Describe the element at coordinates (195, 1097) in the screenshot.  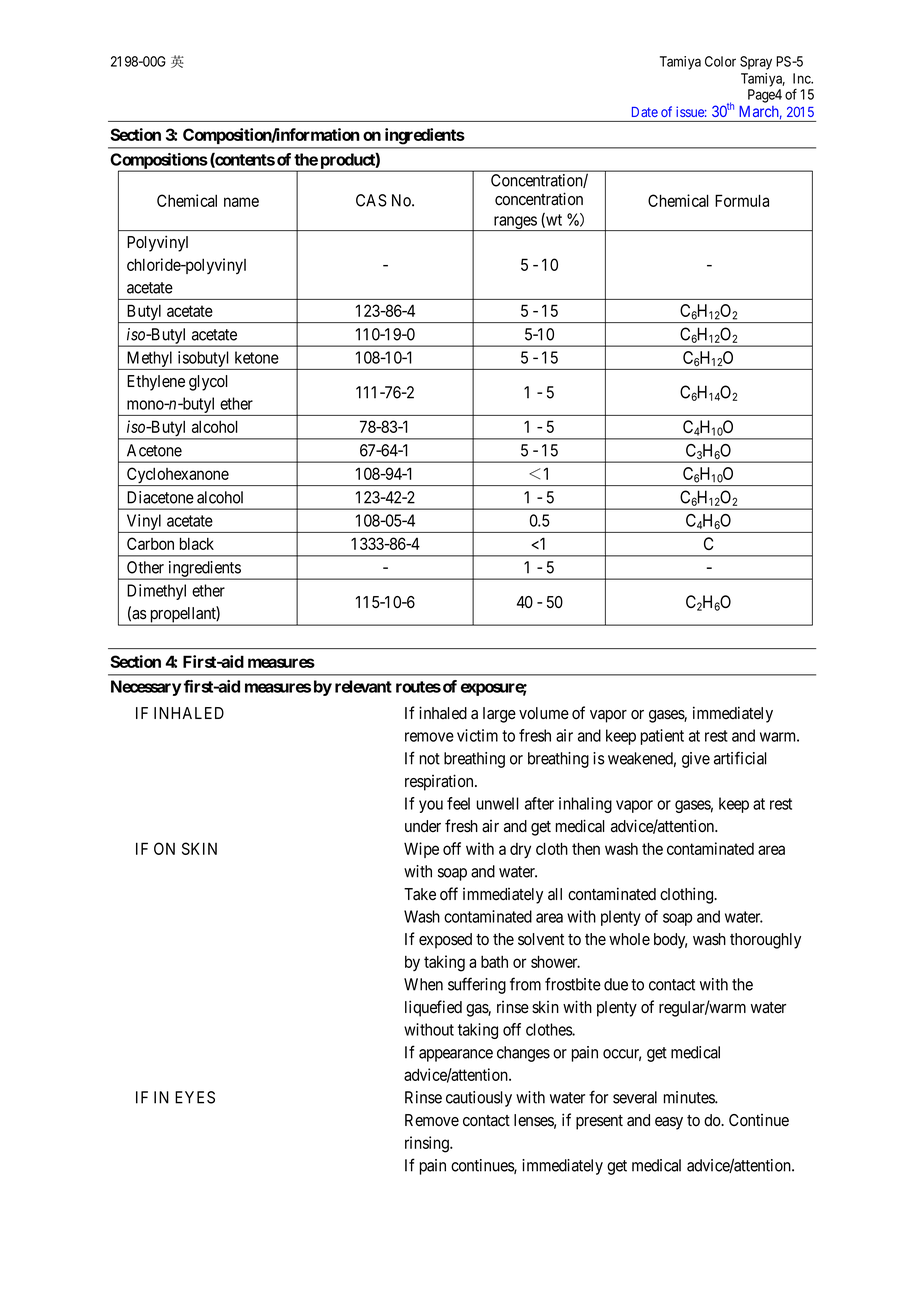
I see `EYES` at that location.
